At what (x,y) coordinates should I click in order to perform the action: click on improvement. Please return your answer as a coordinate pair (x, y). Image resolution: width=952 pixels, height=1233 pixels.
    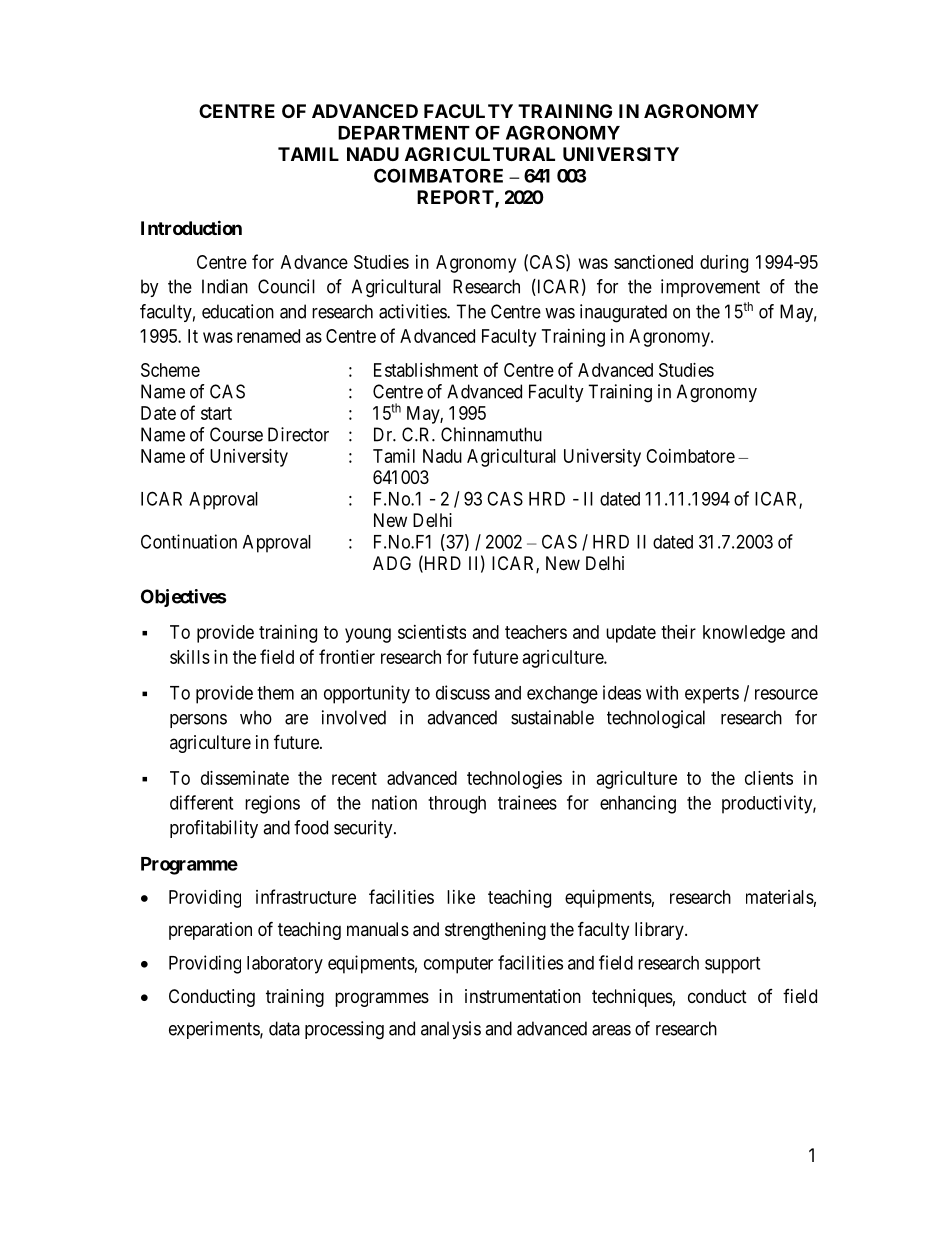
    Looking at the image, I should click on (710, 288).
